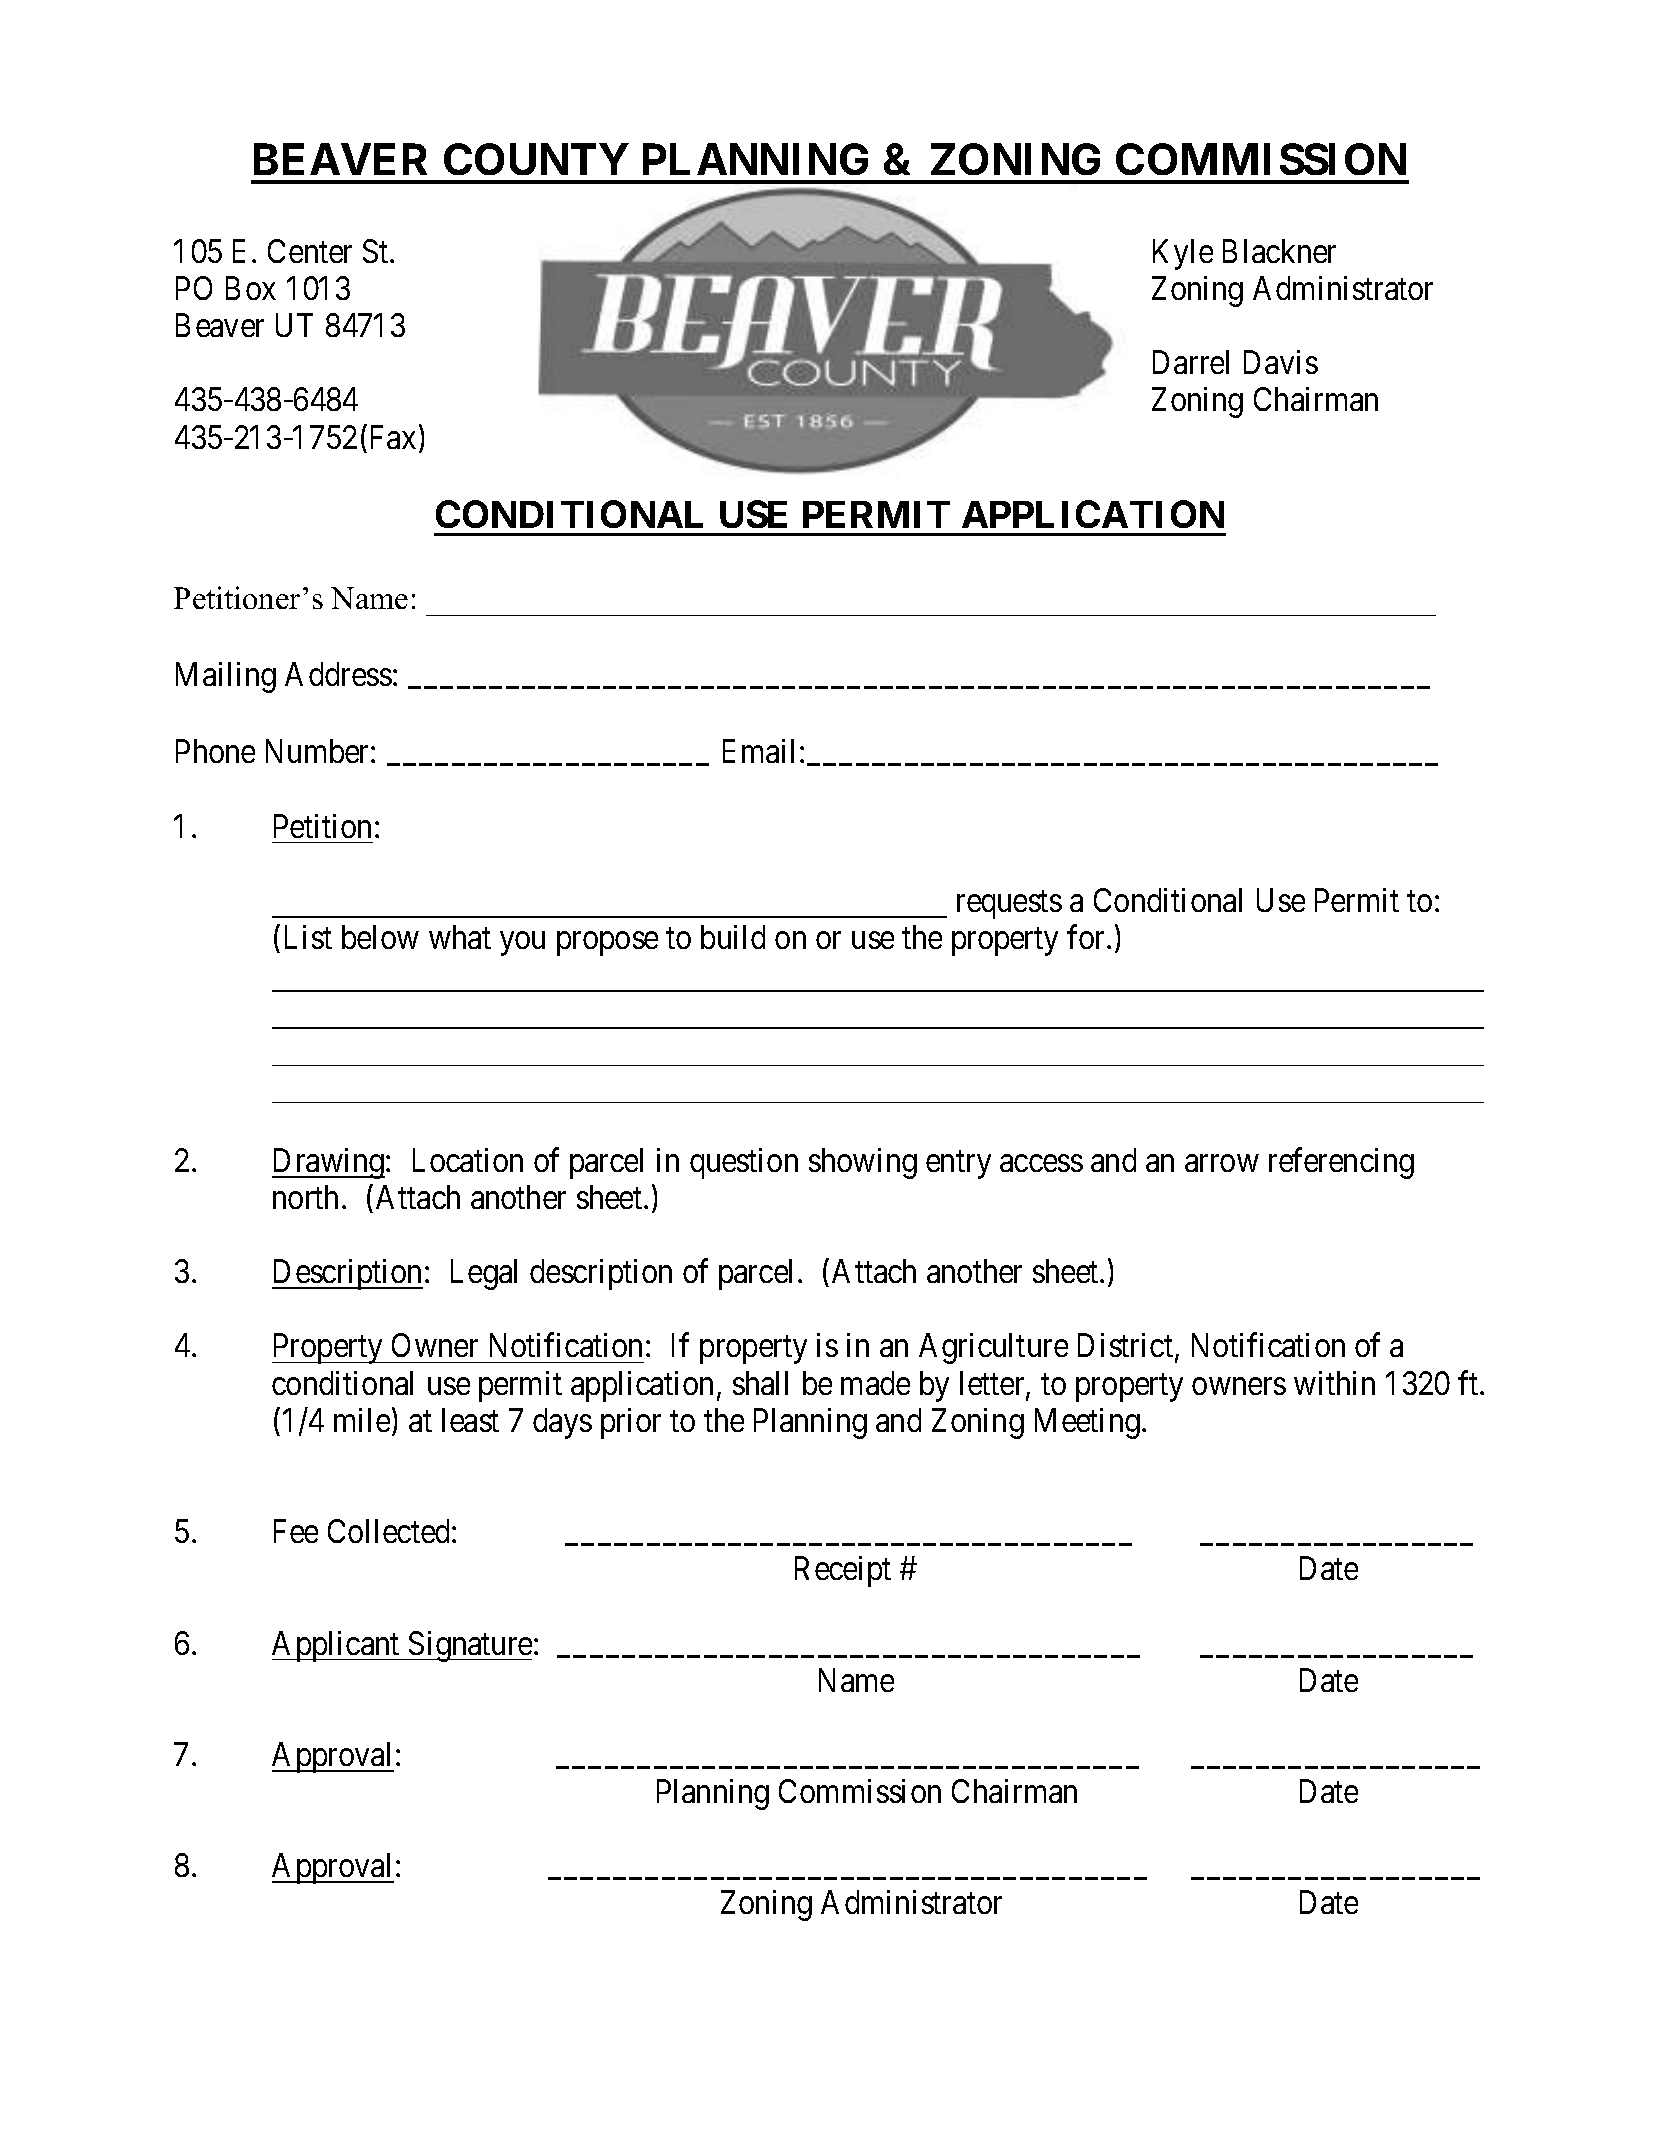 The height and width of the page is (2149, 1660). Describe the element at coordinates (305, 1197) in the page. I see `north` at that location.
